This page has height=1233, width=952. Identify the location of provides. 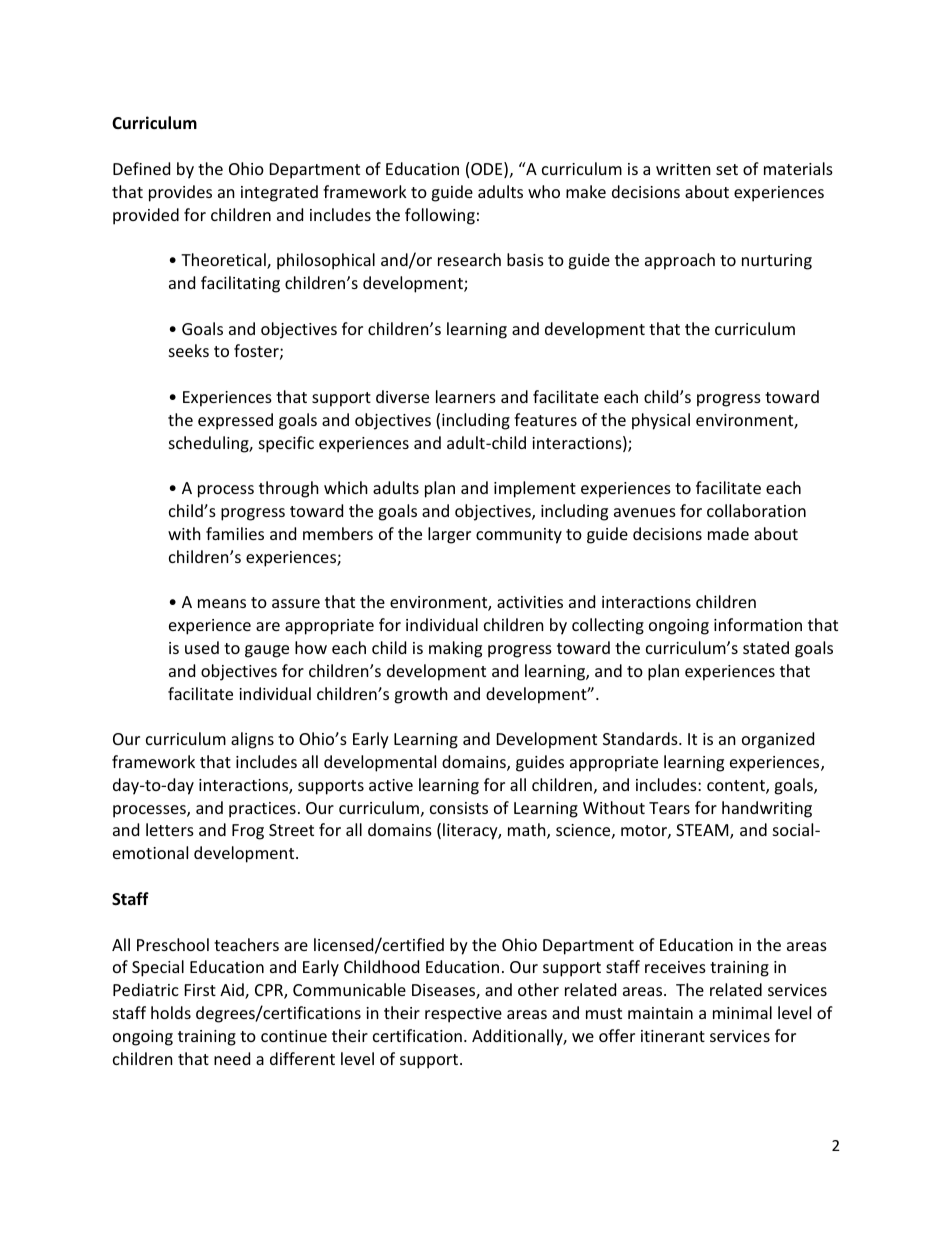
(180, 193).
